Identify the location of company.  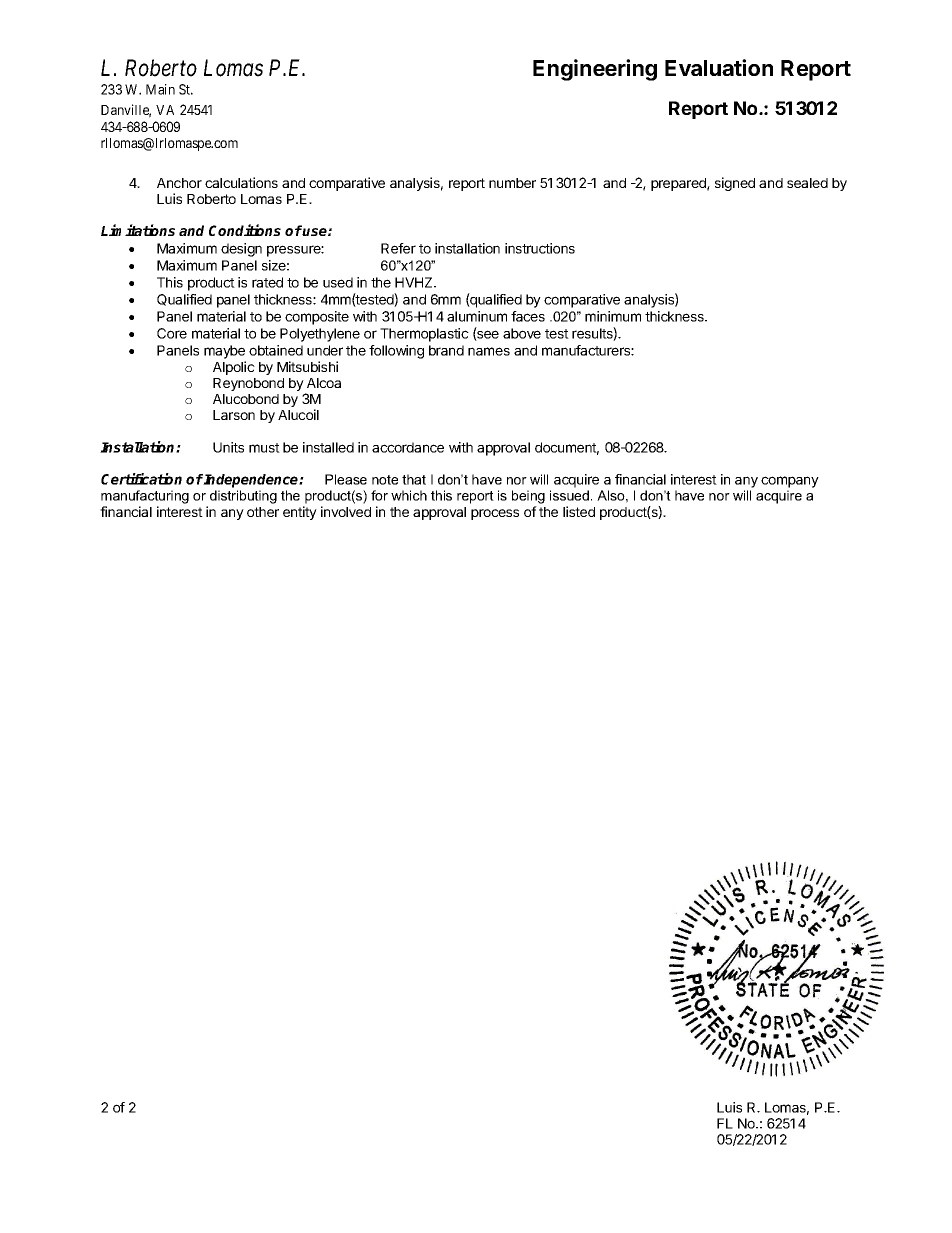
(790, 482).
